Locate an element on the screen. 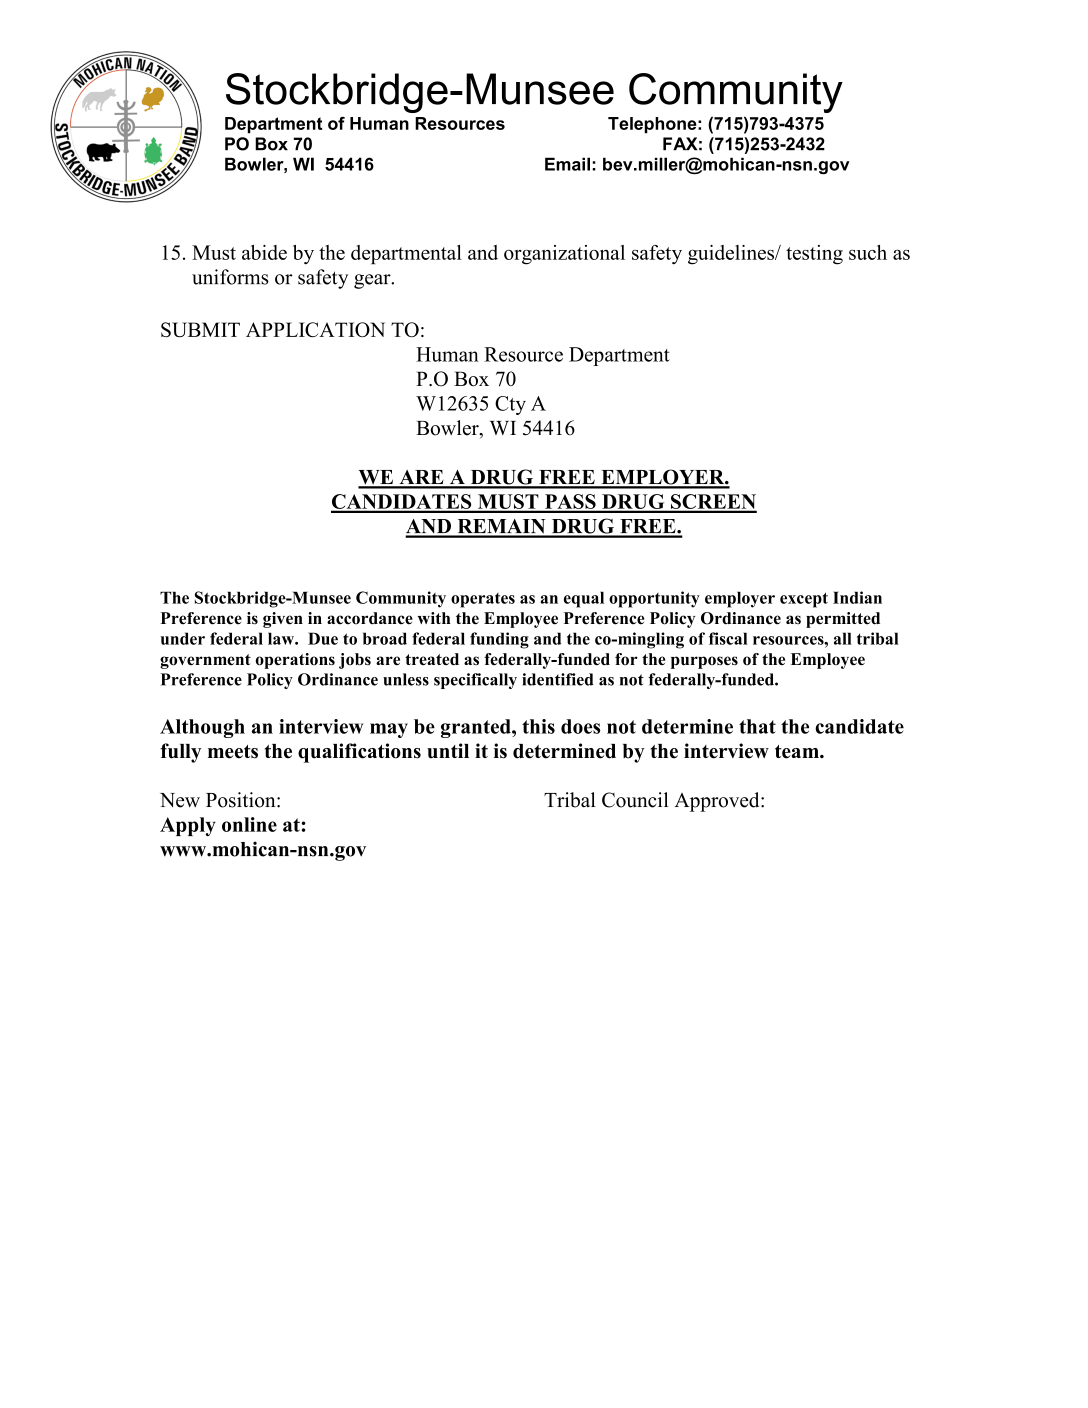 The width and height of the screenshot is (1088, 1408). organizational is located at coordinates (564, 255).
